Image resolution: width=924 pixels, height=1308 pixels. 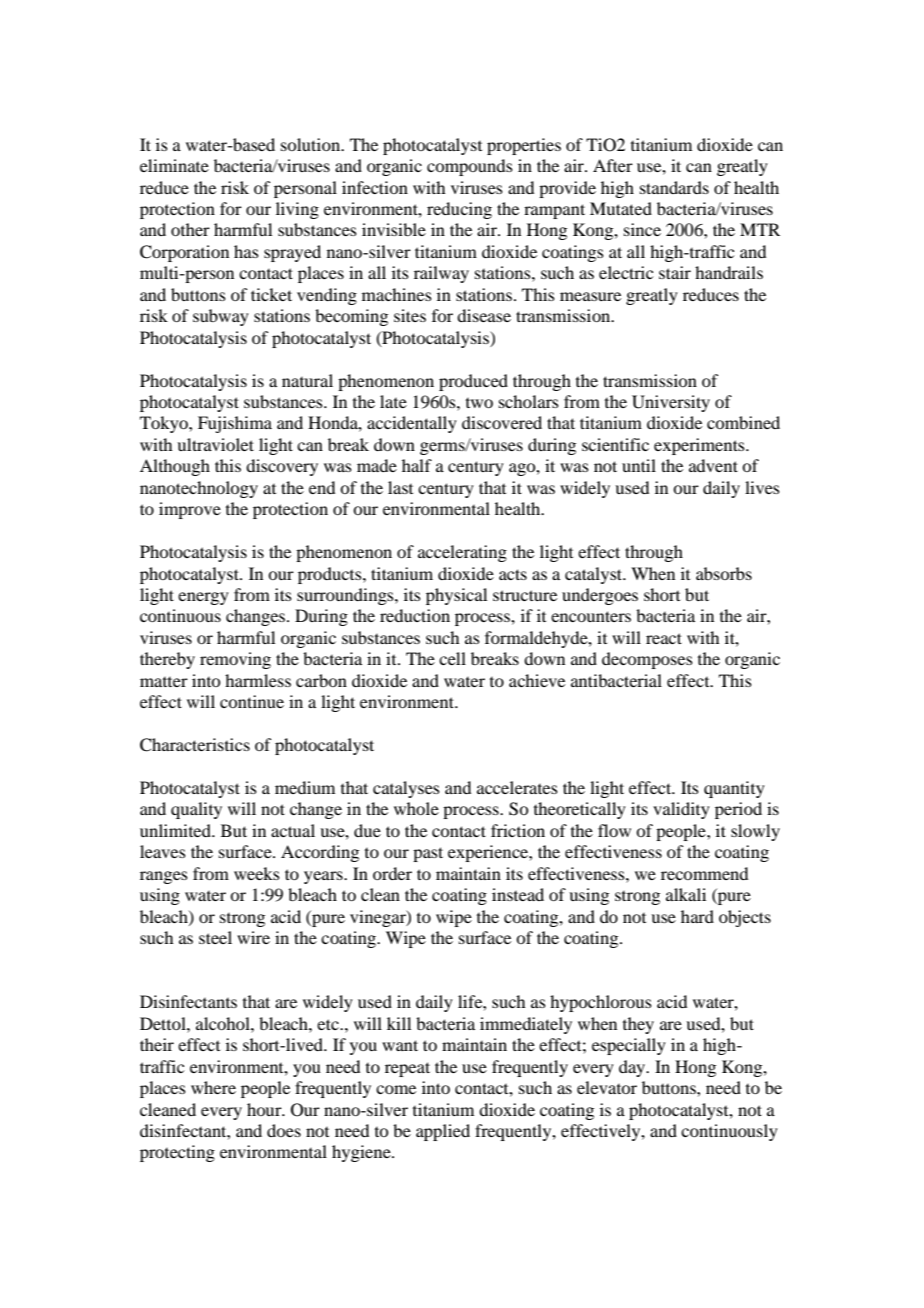 I want to click on hour, so click(x=265, y=1109).
